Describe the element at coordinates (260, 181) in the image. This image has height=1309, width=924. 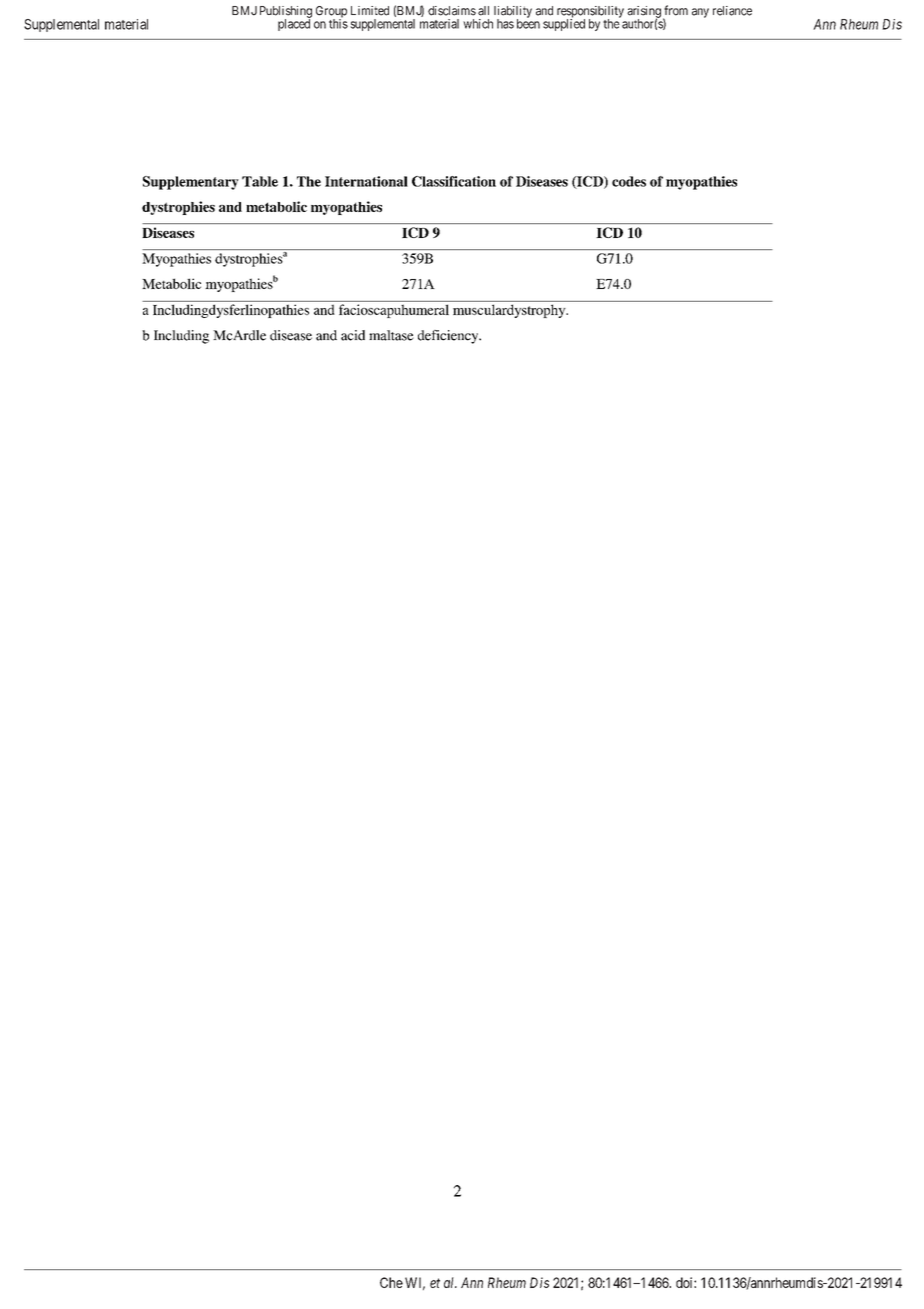
I see `Table` at that location.
